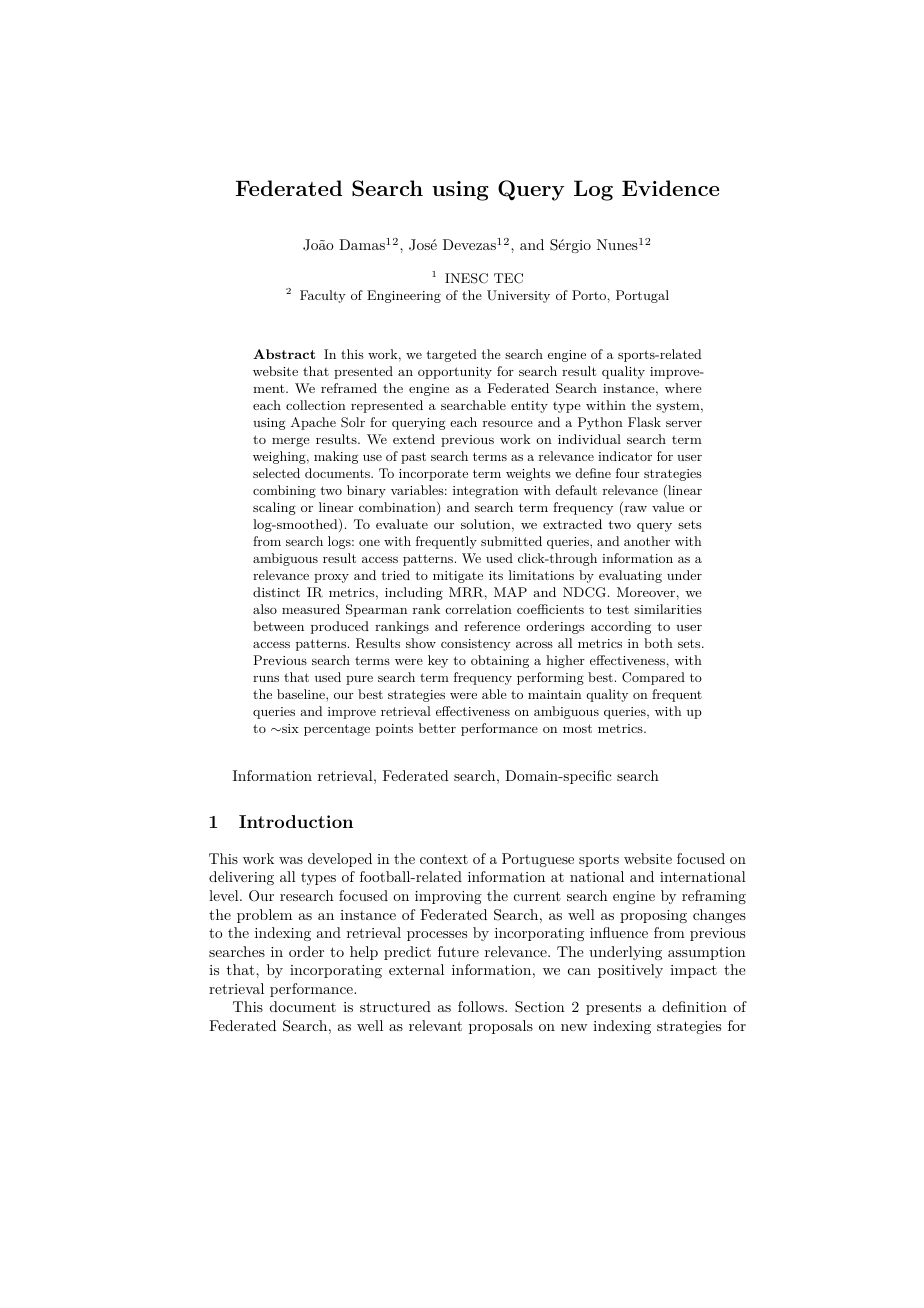 The width and height of the screenshot is (924, 1308). What do you see at coordinates (479, 609) in the screenshot?
I see `correlation` at bounding box center [479, 609].
